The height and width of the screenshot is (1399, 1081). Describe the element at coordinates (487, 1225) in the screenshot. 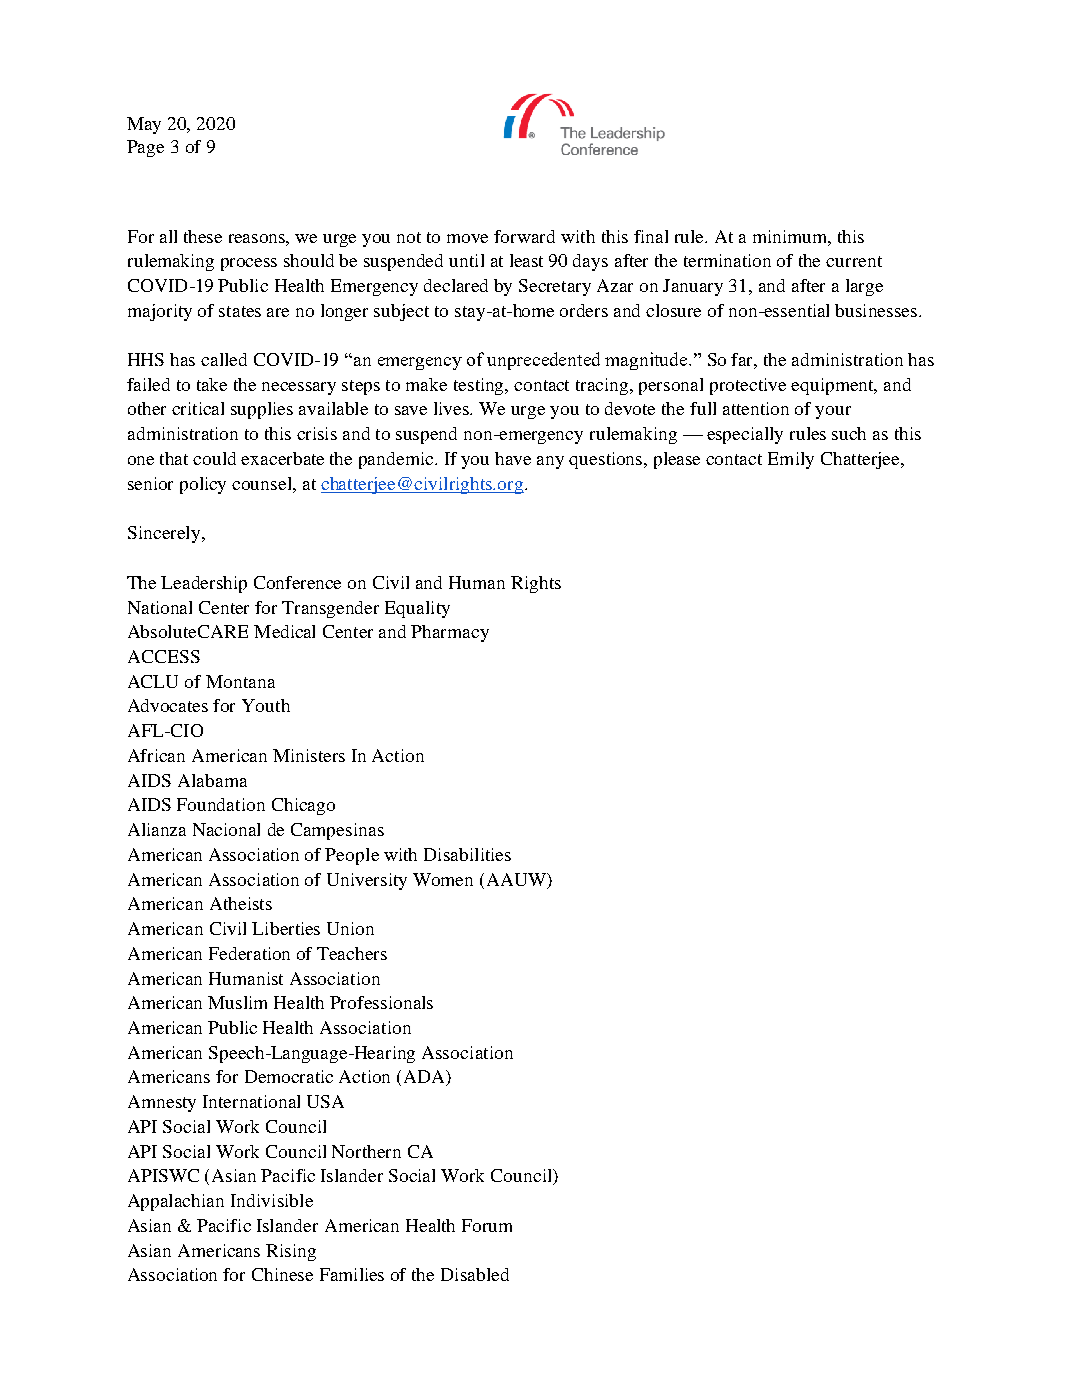

I see `Forum` at that location.
